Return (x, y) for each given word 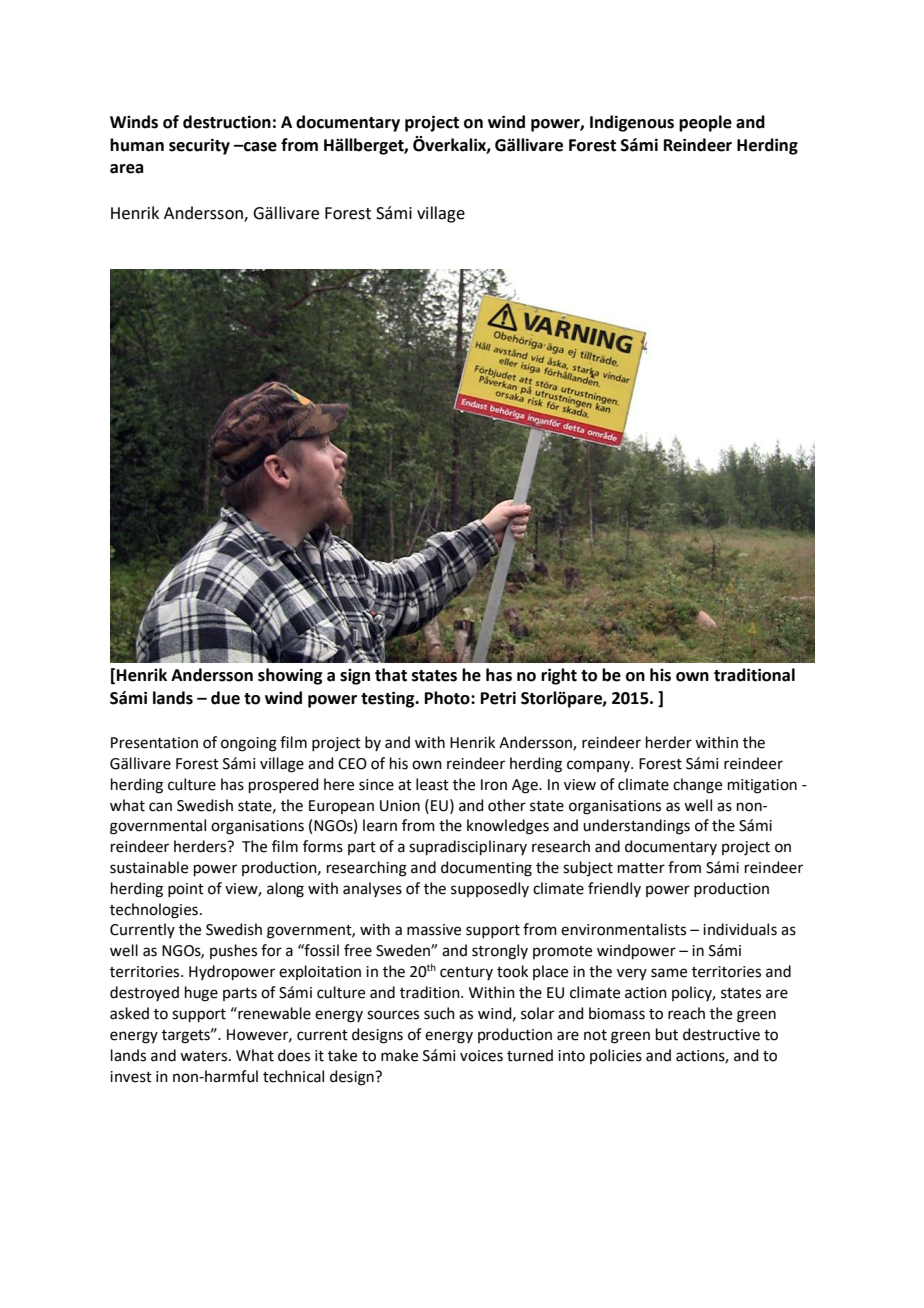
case (259, 147)
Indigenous (632, 123)
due (225, 698)
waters (205, 1056)
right (559, 676)
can (160, 807)
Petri (498, 698)
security (199, 146)
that (391, 675)
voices (481, 1056)
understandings (636, 827)
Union (400, 806)
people (705, 123)
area (126, 169)
